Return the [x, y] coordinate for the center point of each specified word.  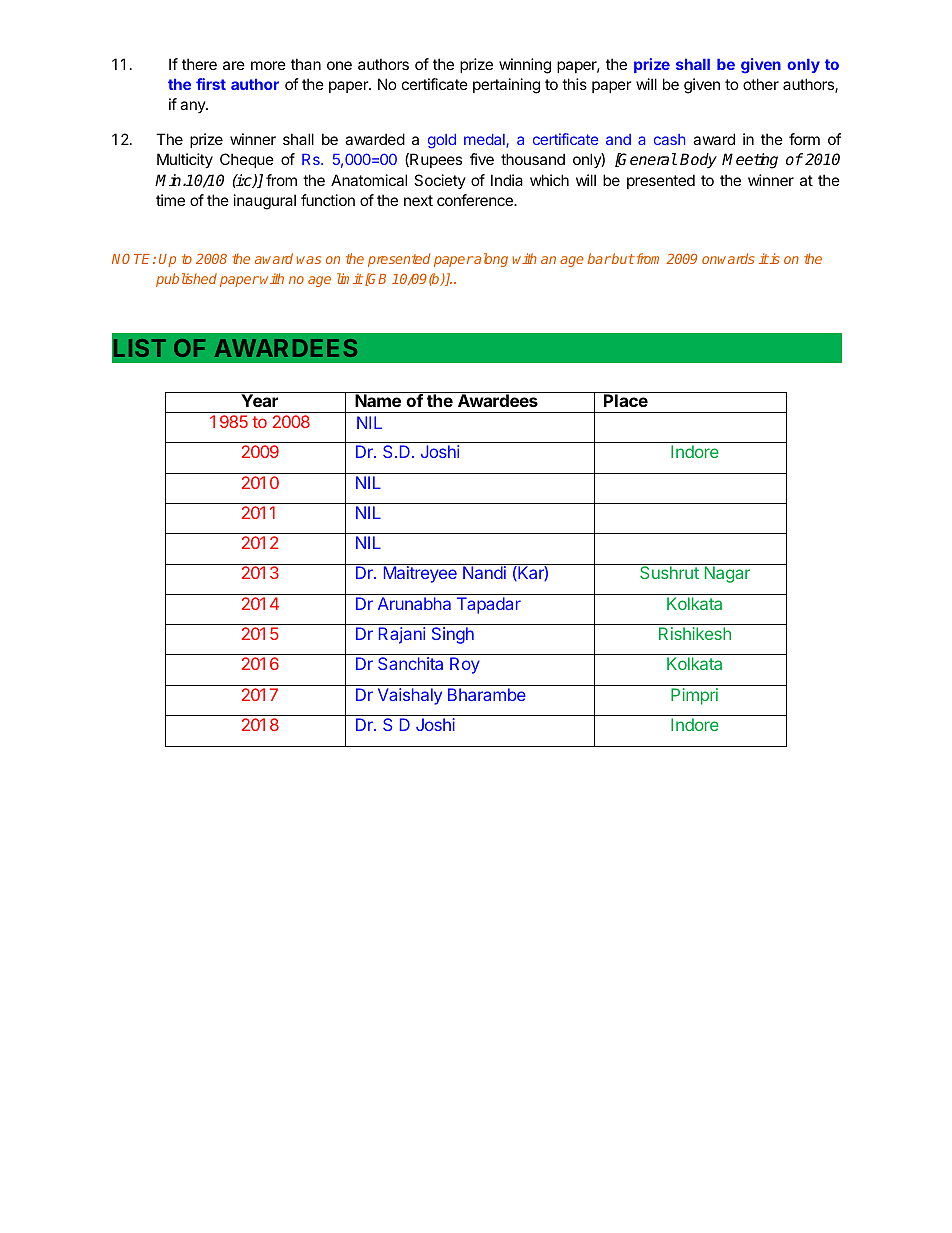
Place [626, 399]
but [622, 258]
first [211, 84]
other [761, 84]
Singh [453, 635]
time [170, 200]
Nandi [484, 572]
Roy [465, 665]
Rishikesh [695, 633]
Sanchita [410, 663]
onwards [728, 258]
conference [476, 200]
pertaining [506, 86]
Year [260, 399]
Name [378, 399]
